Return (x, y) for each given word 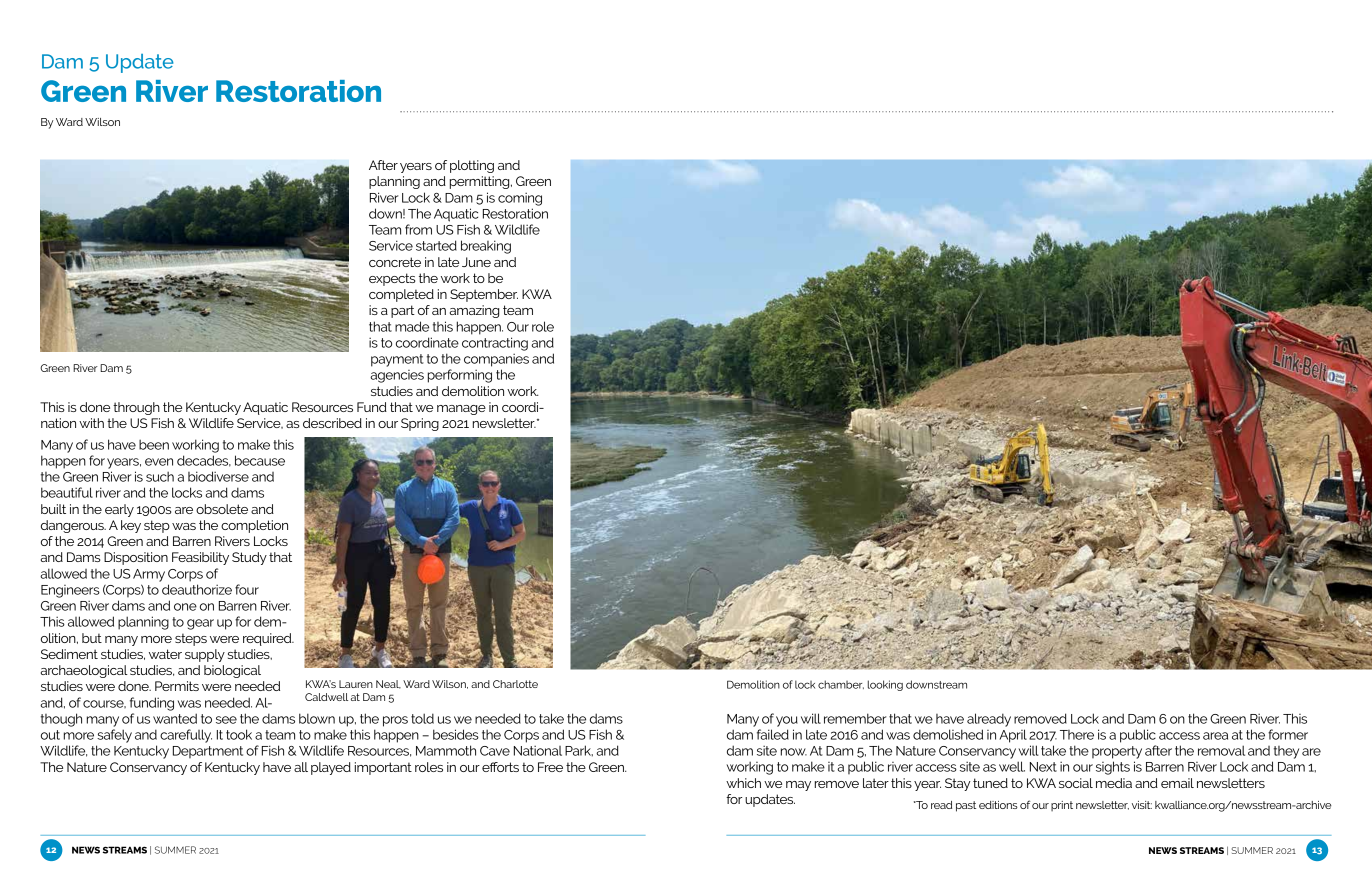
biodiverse (218, 476)
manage (461, 410)
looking (885, 685)
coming (520, 199)
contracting (495, 344)
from (418, 229)
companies (496, 360)
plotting (472, 166)
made (412, 326)
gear (200, 624)
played (331, 768)
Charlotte (515, 684)
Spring (420, 424)
